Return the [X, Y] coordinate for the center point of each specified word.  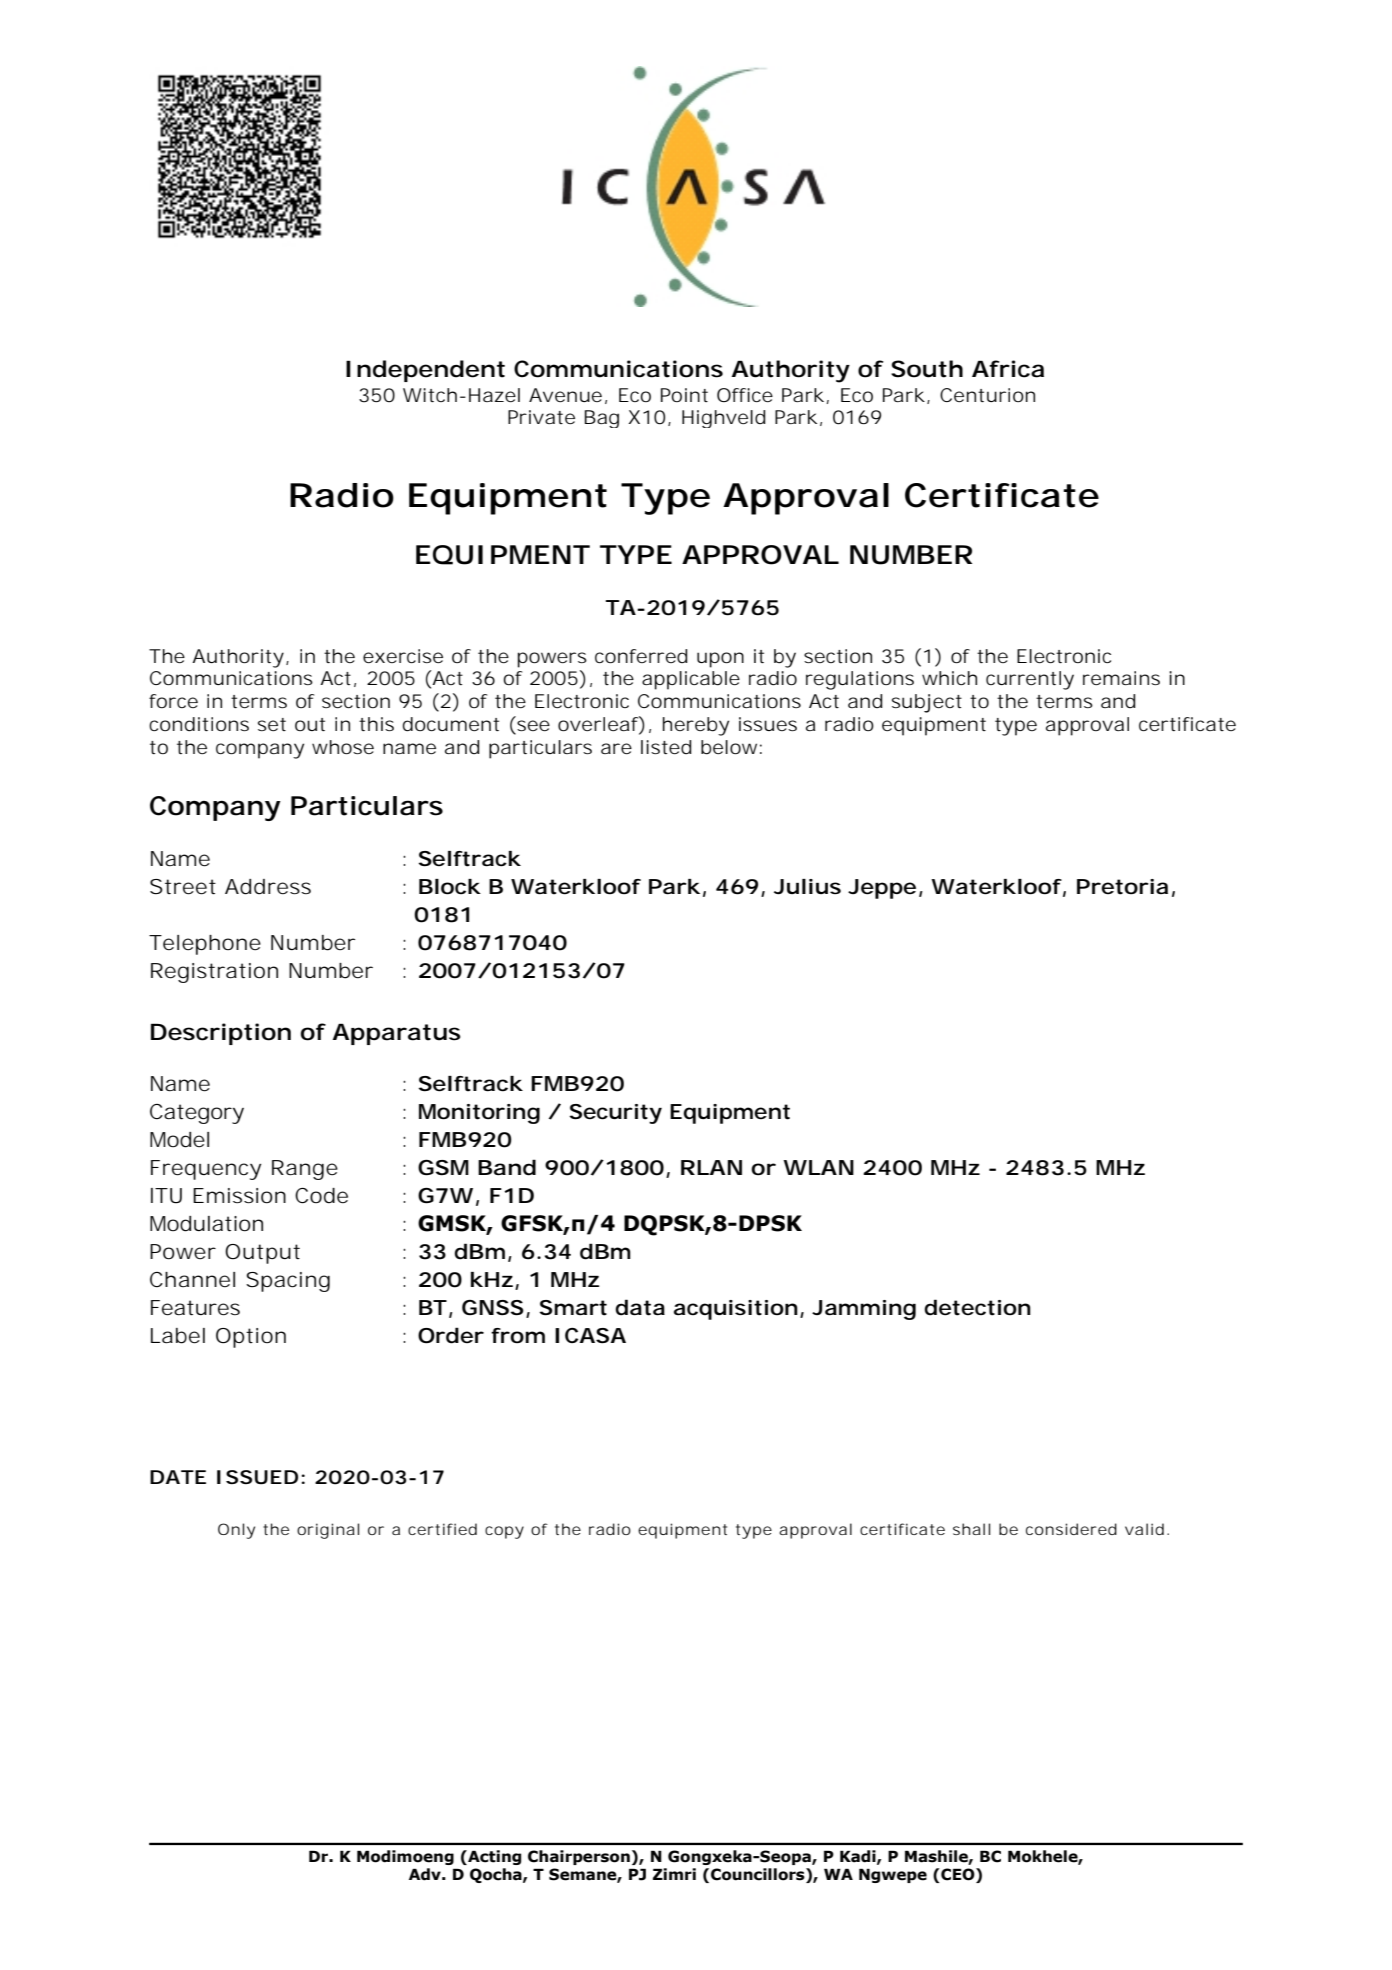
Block [449, 887]
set [272, 724]
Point [684, 395]
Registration [214, 973]
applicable [691, 680]
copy [504, 1532]
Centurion [987, 395]
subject [927, 703]
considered [1071, 1529]
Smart [573, 1308]
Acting [493, 1857]
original [328, 1531]
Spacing [288, 1282]
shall [971, 1529]
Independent [425, 371]
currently [1030, 680]
